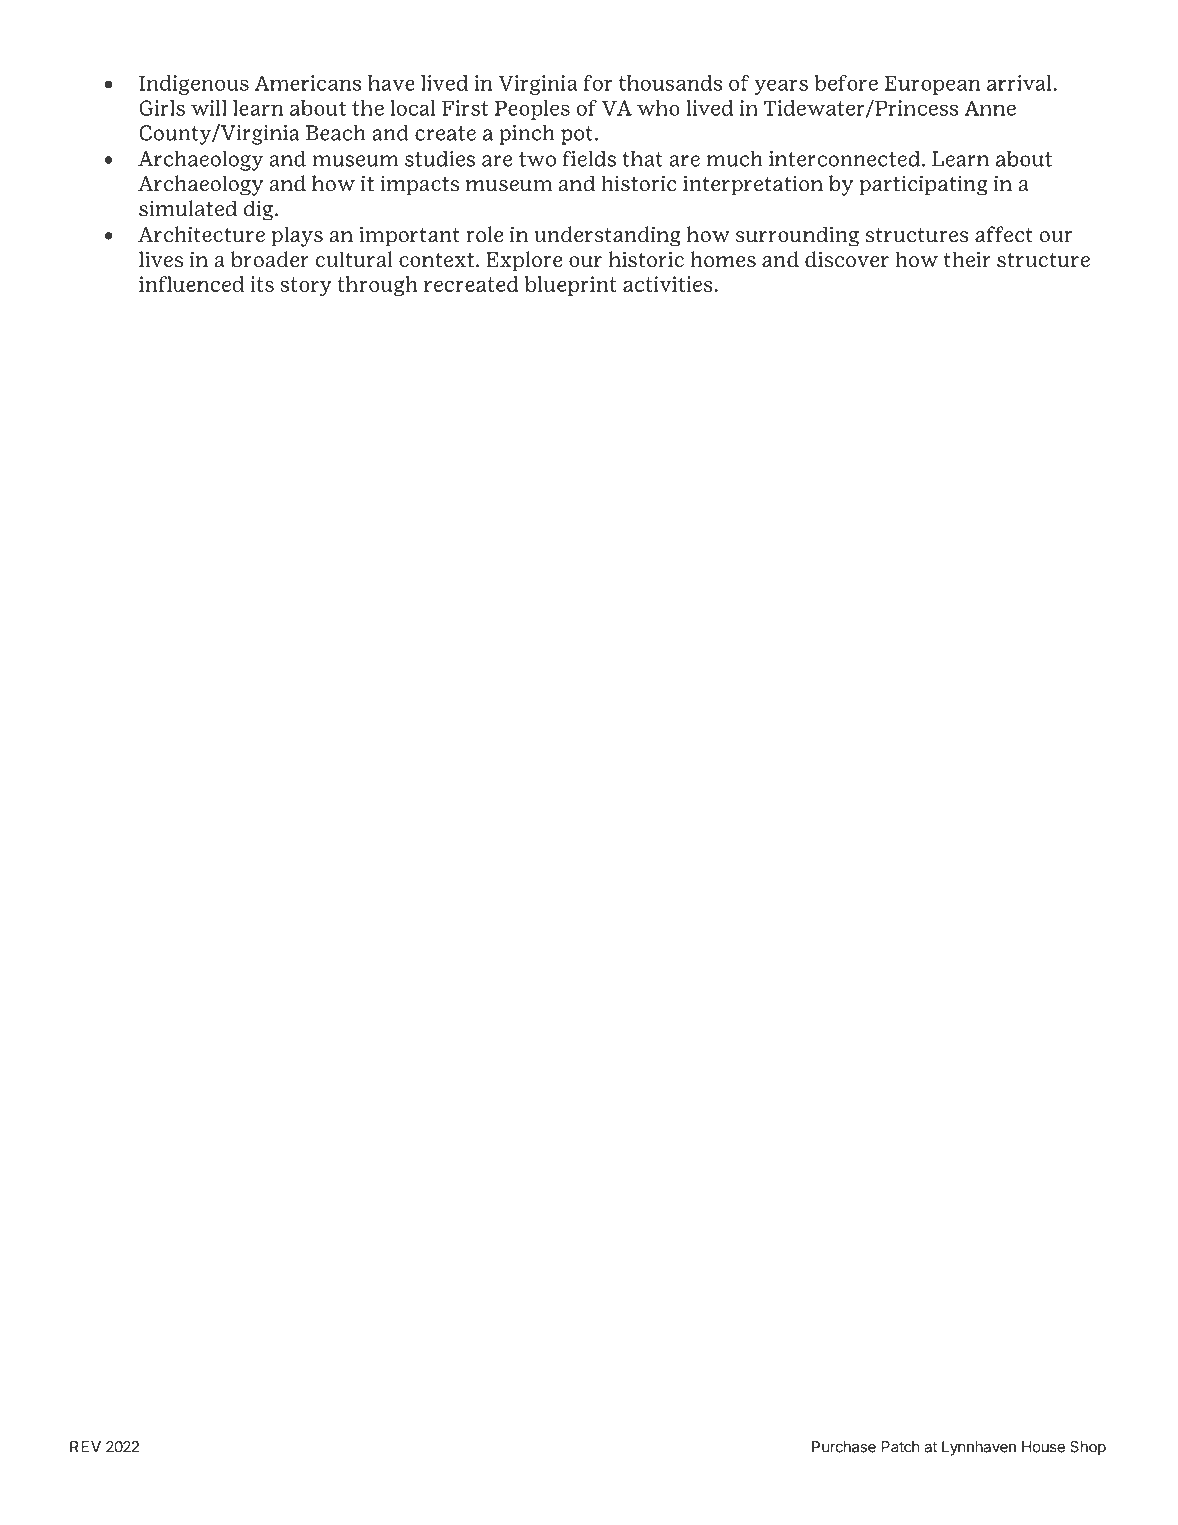  I want to click on will, so click(209, 108).
